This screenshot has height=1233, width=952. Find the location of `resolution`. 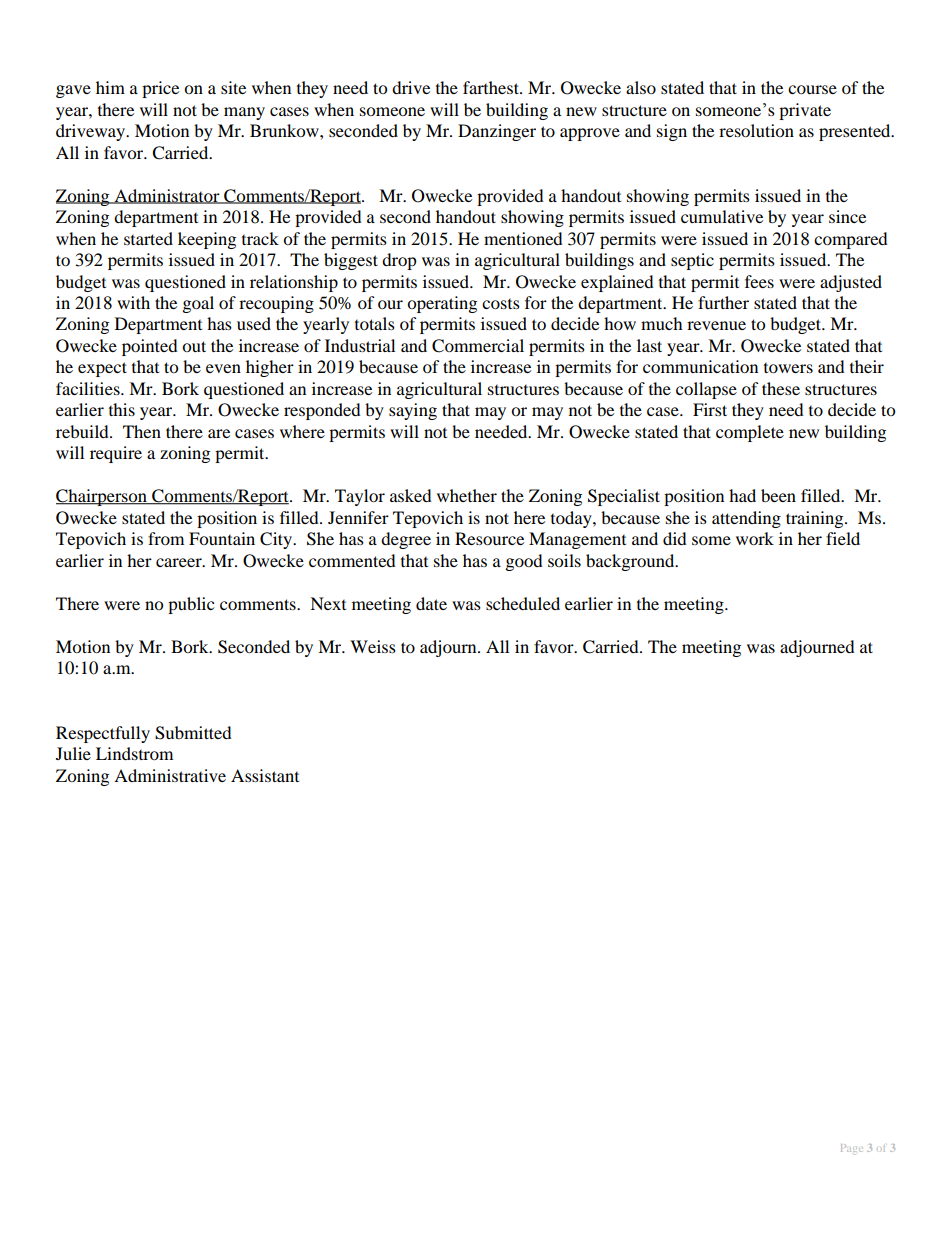

resolution is located at coordinates (756, 130).
